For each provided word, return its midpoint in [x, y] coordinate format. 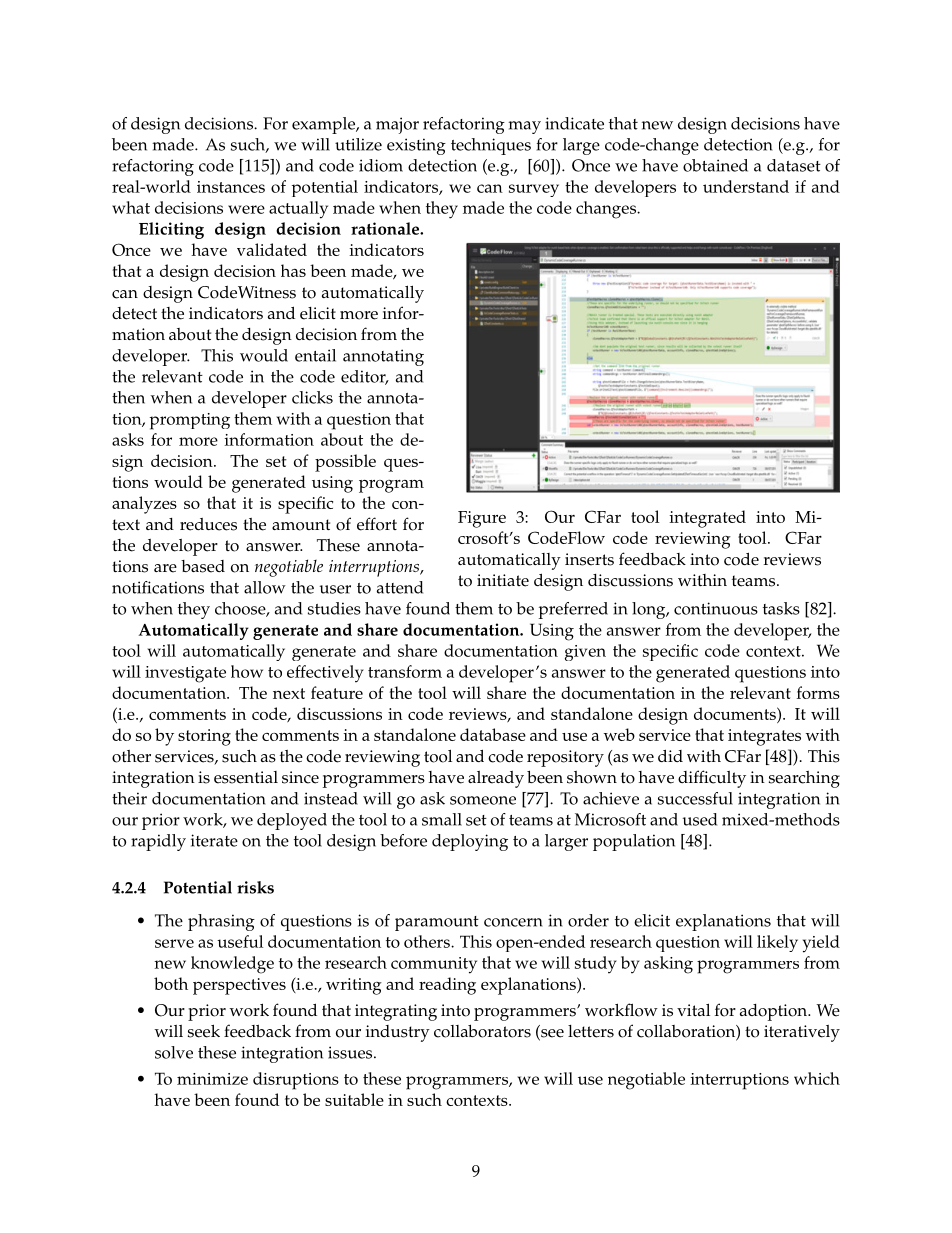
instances [231, 187]
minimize [212, 1079]
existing [416, 146]
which [817, 1078]
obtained [715, 165]
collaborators [482, 1031]
